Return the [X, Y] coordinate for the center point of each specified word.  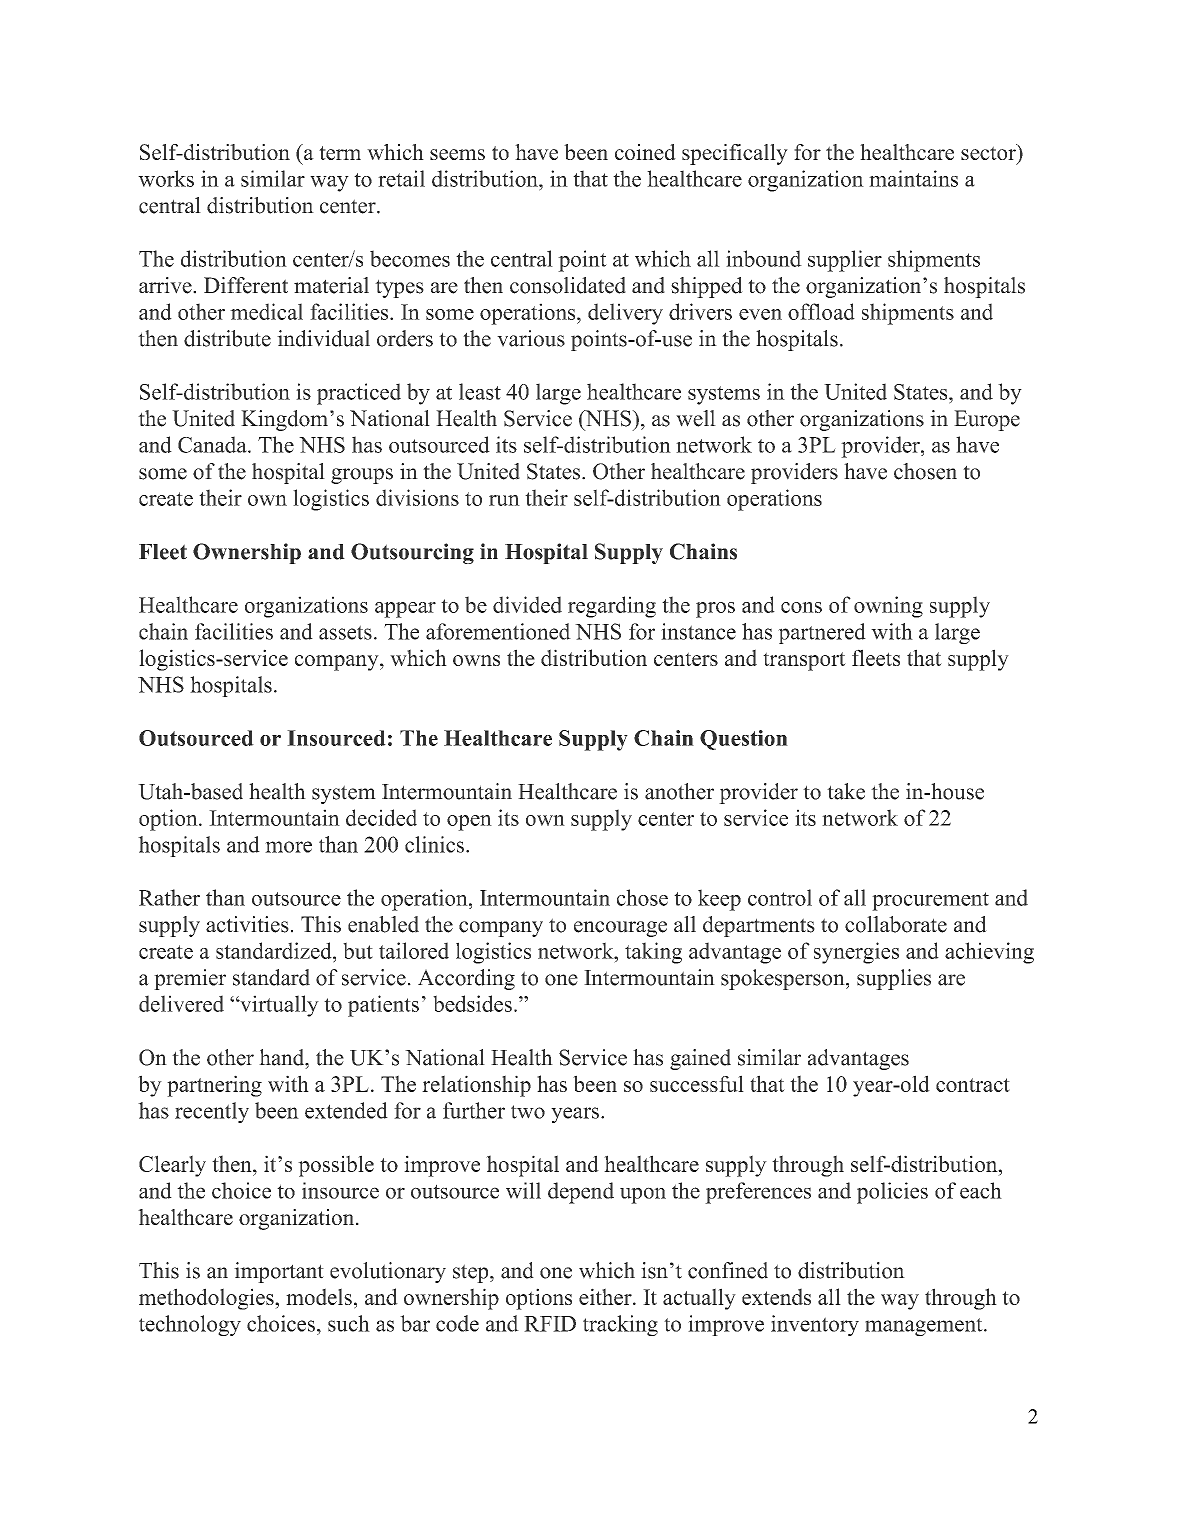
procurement [930, 901]
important [279, 1272]
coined [645, 152]
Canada [213, 444]
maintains [913, 178]
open [469, 823]
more [288, 847]
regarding [612, 607]
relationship [476, 1086]
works [166, 178]
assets [345, 632]
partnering [214, 1086]
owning [888, 607]
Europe [987, 420]
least [480, 391]
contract [973, 1085]
